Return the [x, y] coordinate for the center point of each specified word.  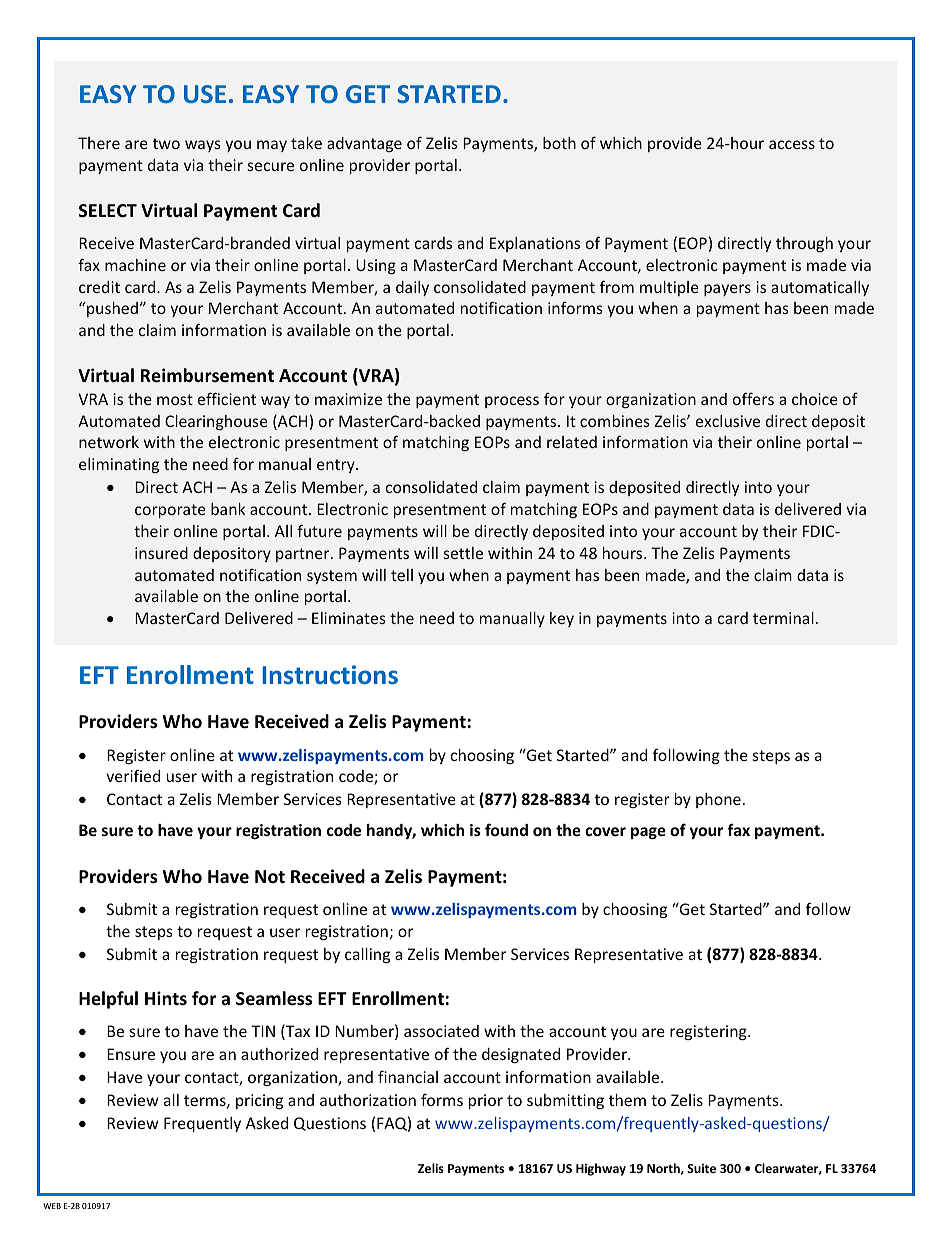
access [792, 144]
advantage [364, 144]
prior [486, 1101]
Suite [701, 1168]
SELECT [108, 210]
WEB [52, 1206]
